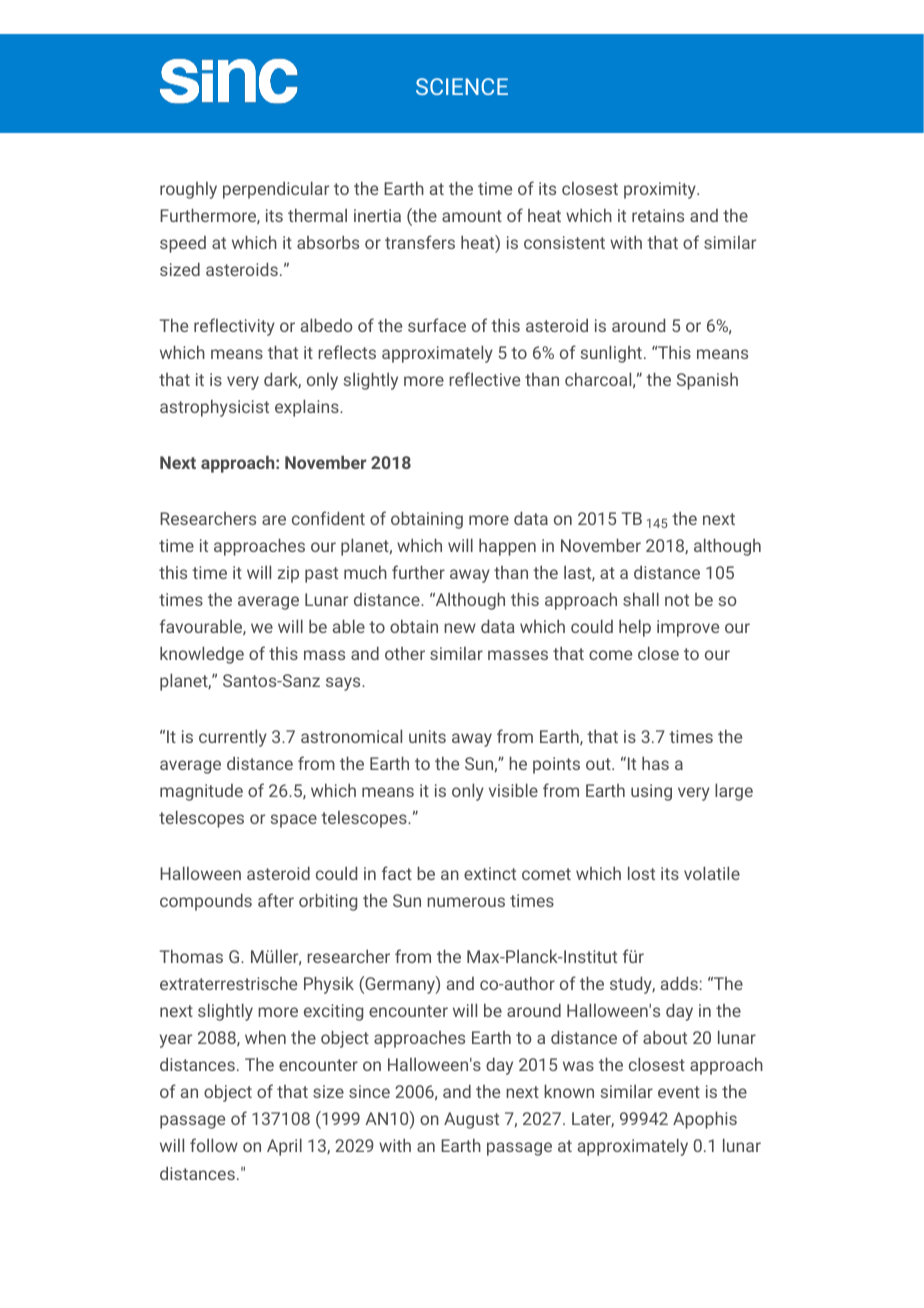 This screenshot has width=924, height=1308. I want to click on August, so click(471, 1120).
